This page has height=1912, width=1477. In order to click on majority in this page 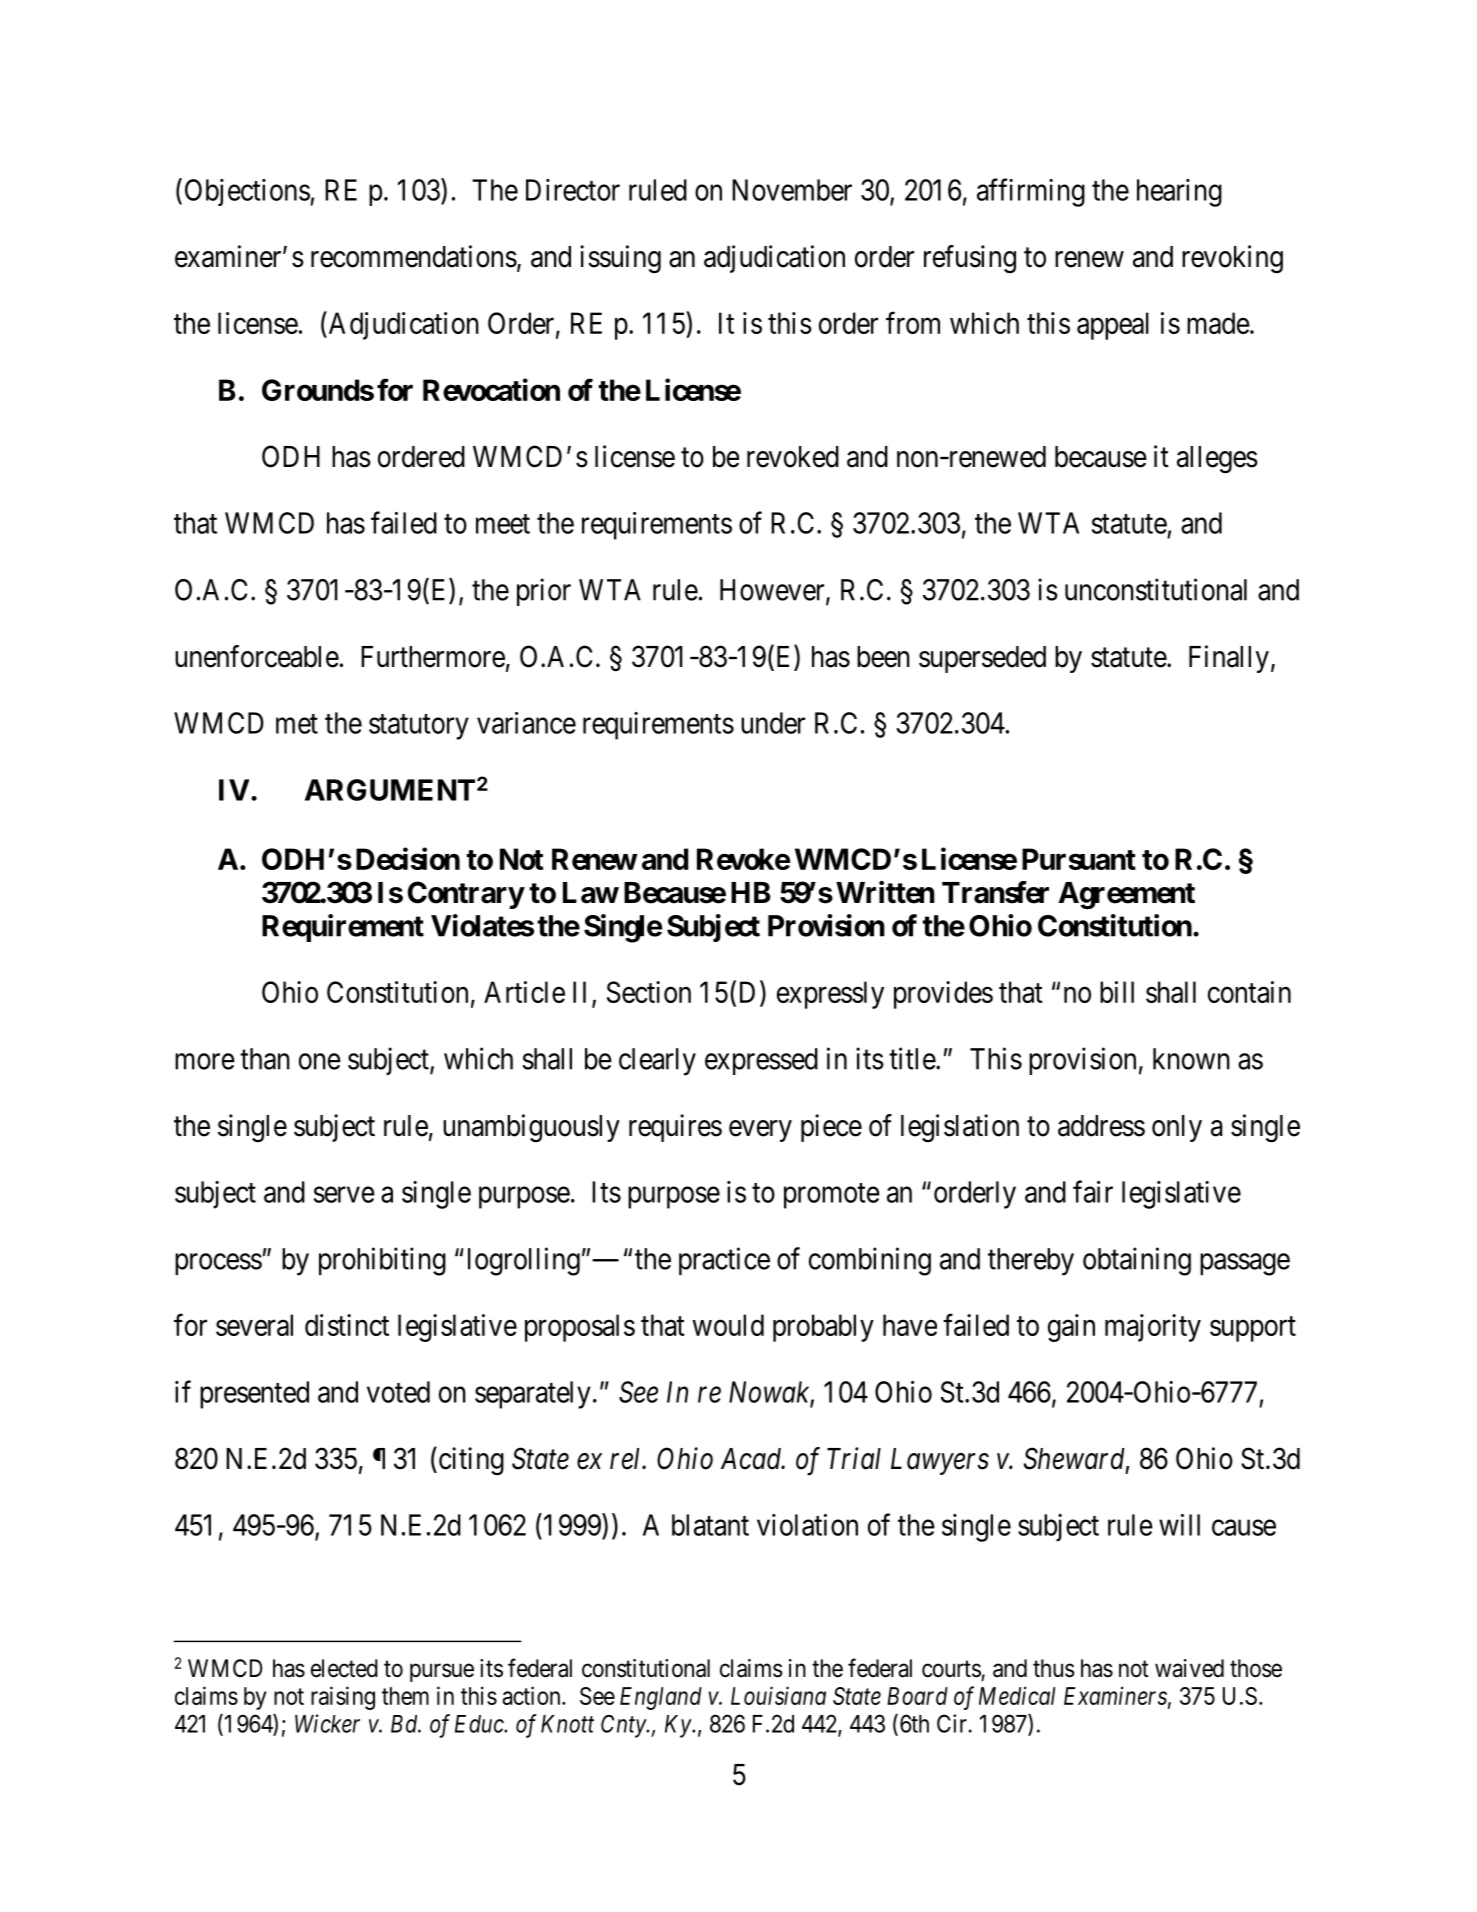, I will do `click(1153, 1328)`.
